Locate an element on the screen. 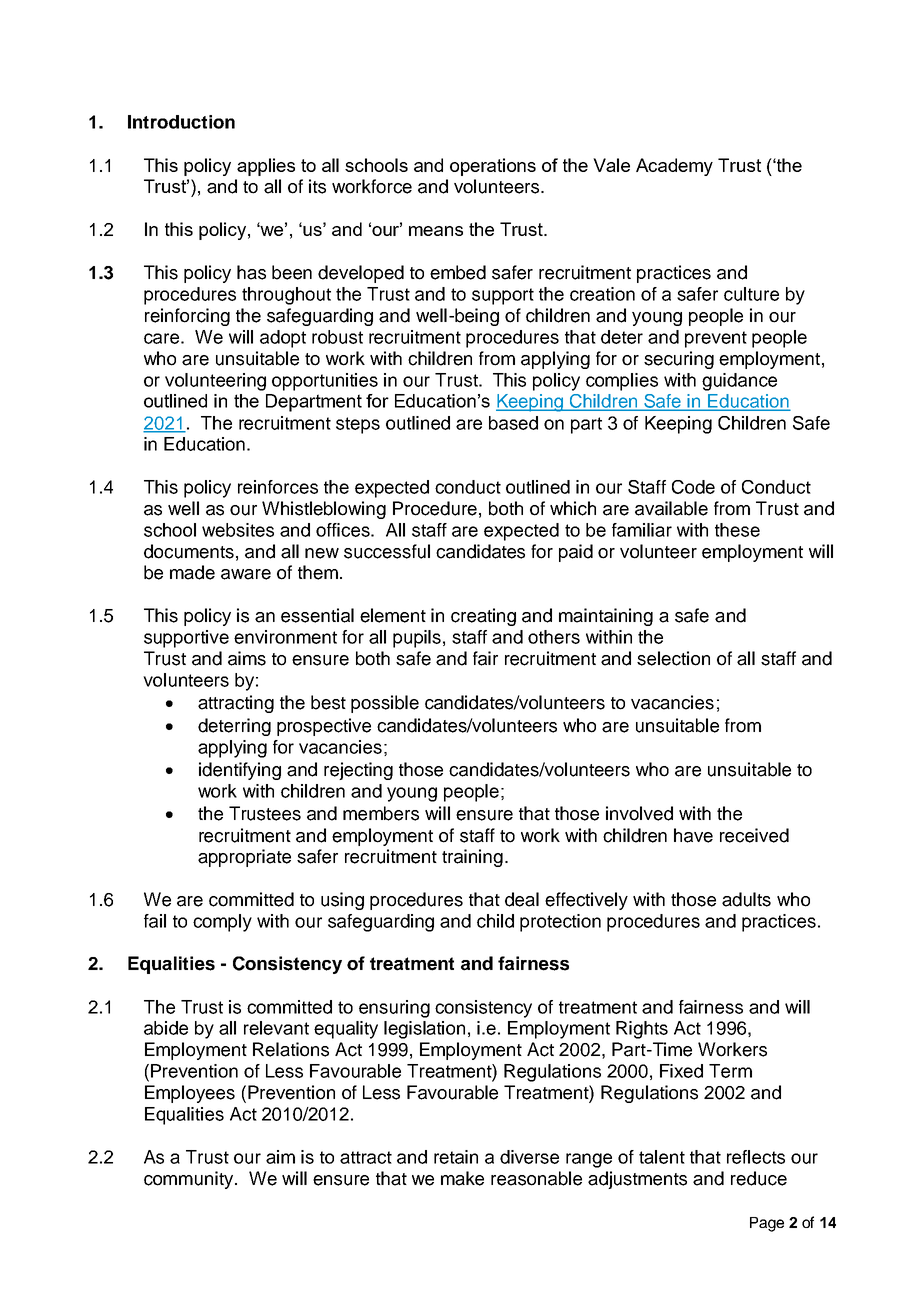  Code is located at coordinates (693, 487).
